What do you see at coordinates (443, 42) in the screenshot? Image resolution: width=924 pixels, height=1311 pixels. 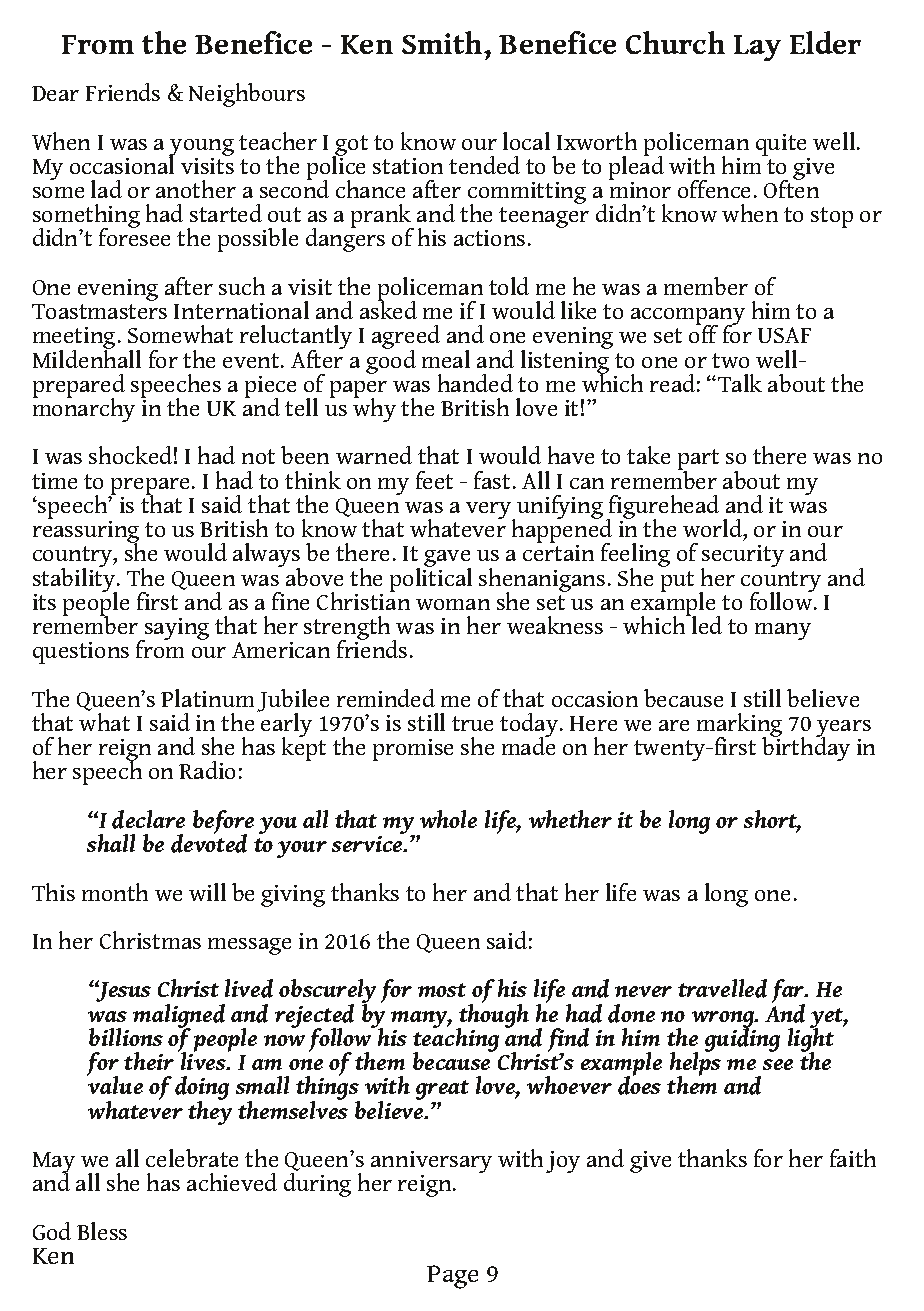 I see `Smith` at bounding box center [443, 42].
